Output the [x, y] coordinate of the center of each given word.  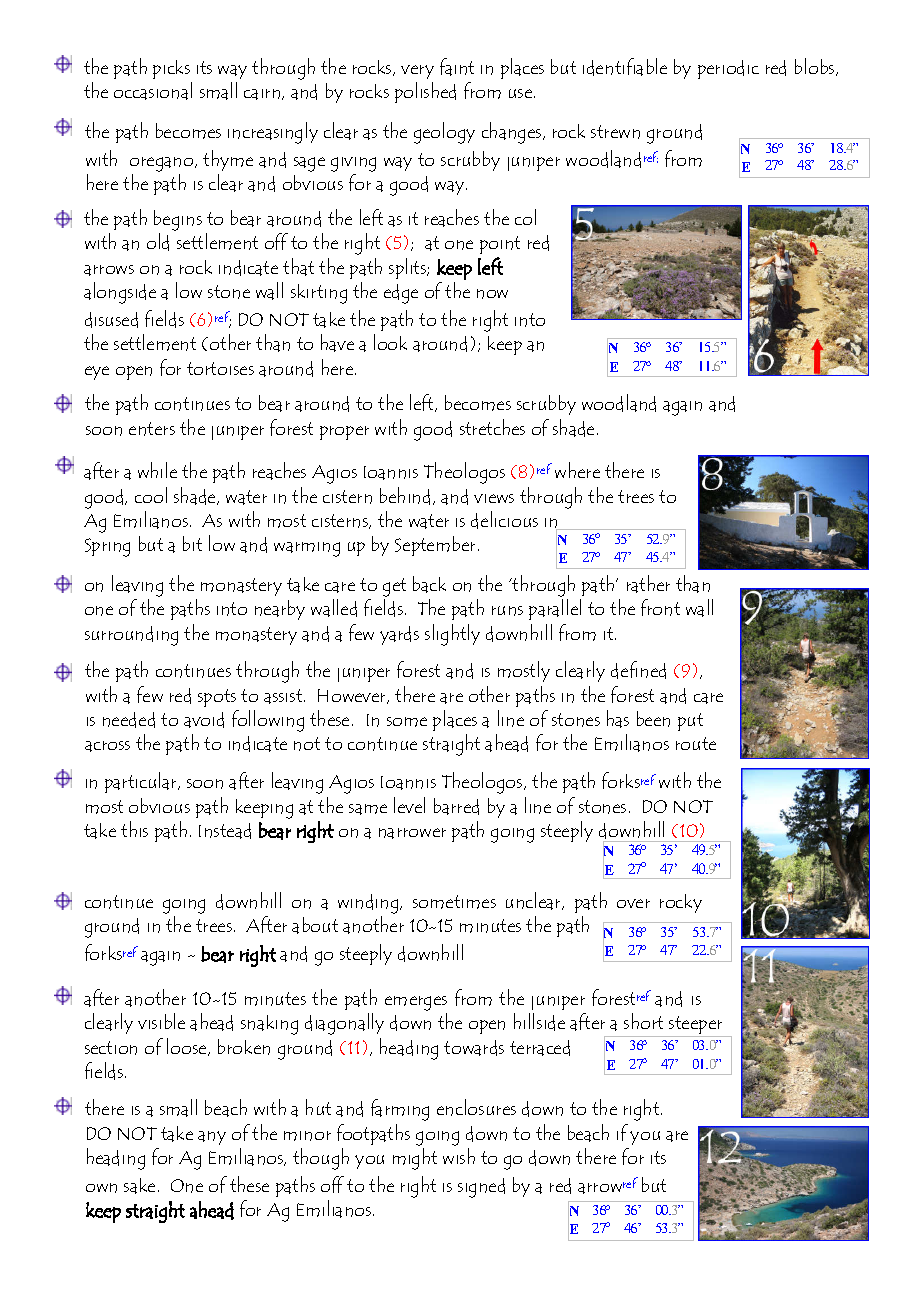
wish [459, 1156]
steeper [696, 1026]
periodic [728, 69]
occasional [153, 91]
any [212, 1138]
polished [425, 92]
